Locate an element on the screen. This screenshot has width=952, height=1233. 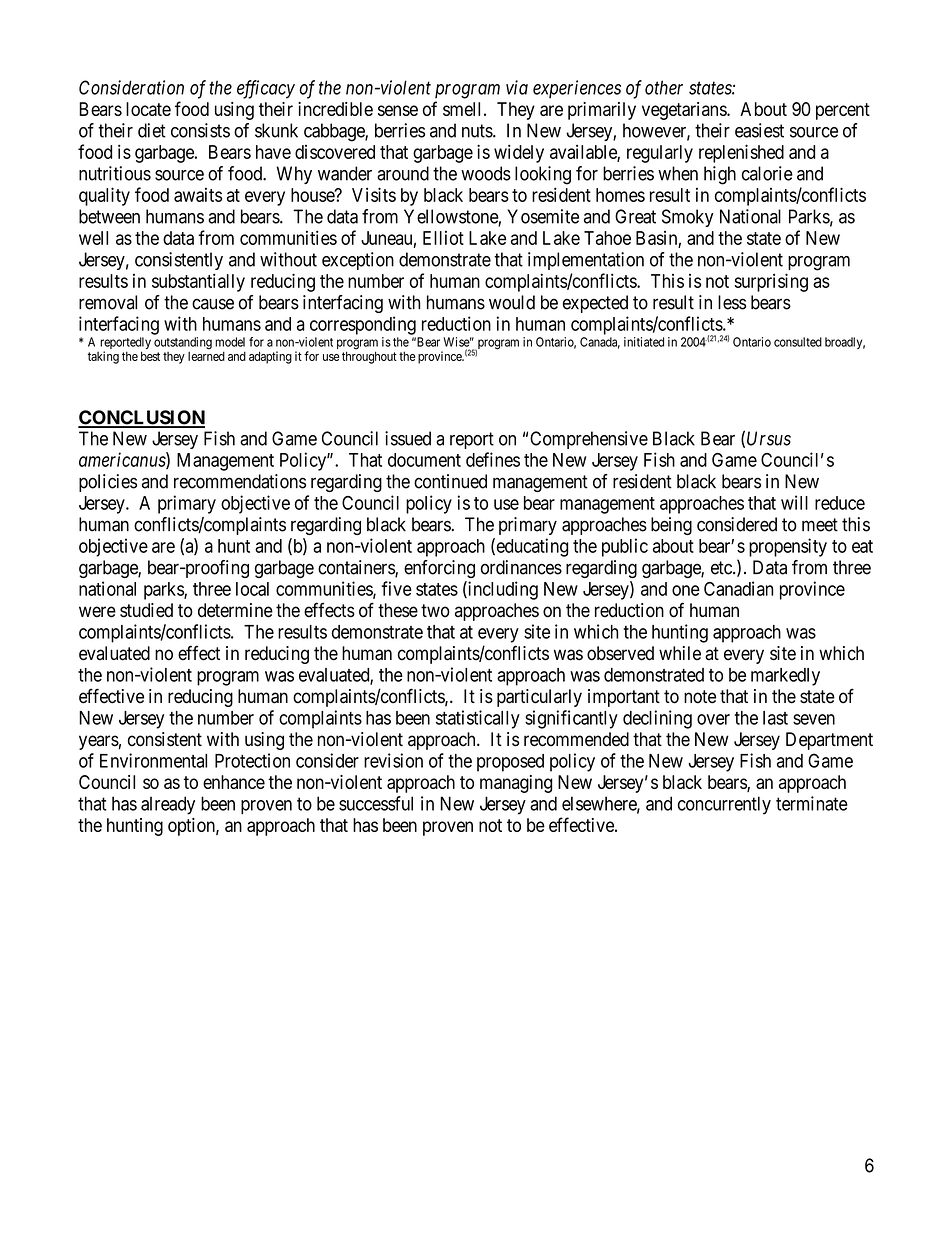
consulted is located at coordinates (798, 342).
